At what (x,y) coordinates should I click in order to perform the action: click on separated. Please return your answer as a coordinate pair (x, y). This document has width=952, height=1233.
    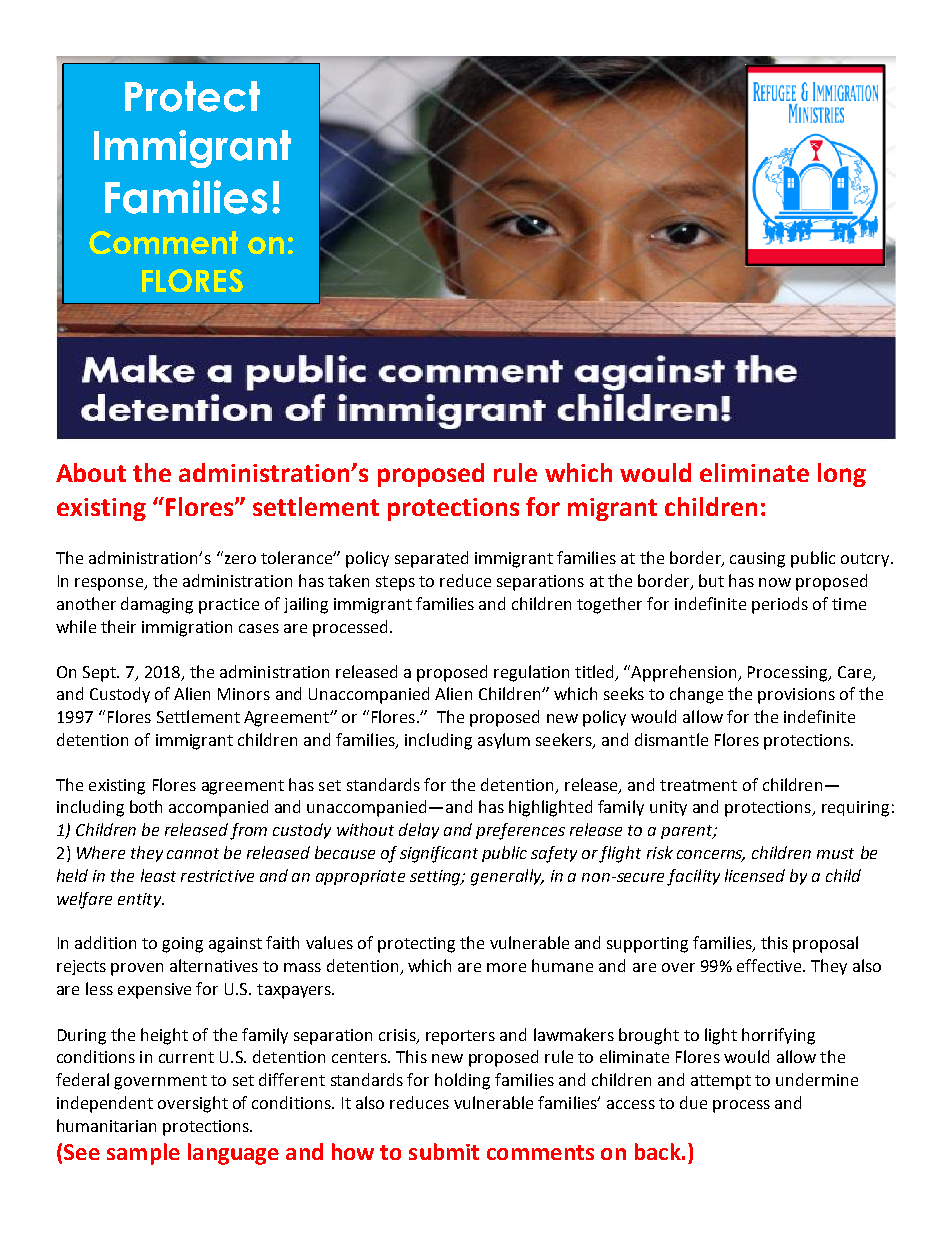
    Looking at the image, I should click on (431, 559).
